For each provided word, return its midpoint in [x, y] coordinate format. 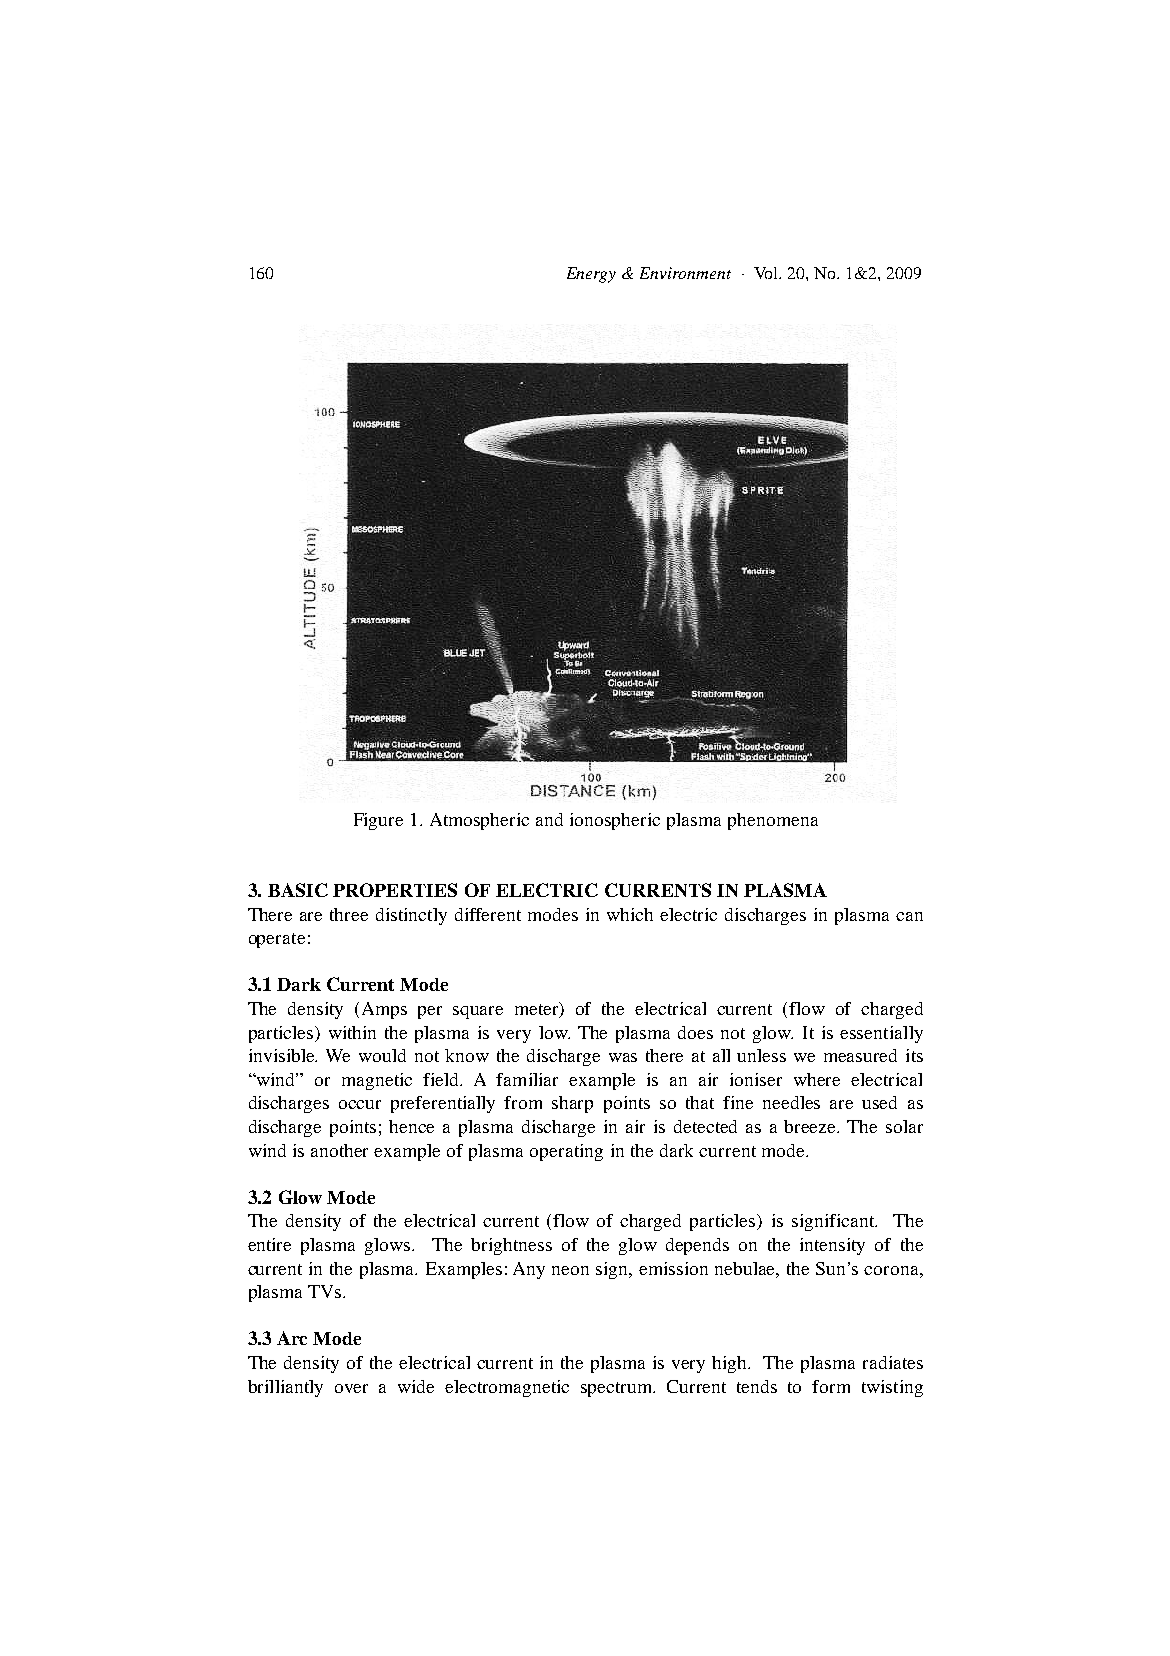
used [879, 1102]
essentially [881, 1034]
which [630, 914]
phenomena [773, 821]
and [549, 819]
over [351, 1388]
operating [566, 1152]
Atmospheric [479, 821]
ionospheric [615, 821]
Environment [685, 273]
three [349, 914]
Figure [378, 821]
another [339, 1150]
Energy [591, 275]
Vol [767, 273]
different [488, 914]
